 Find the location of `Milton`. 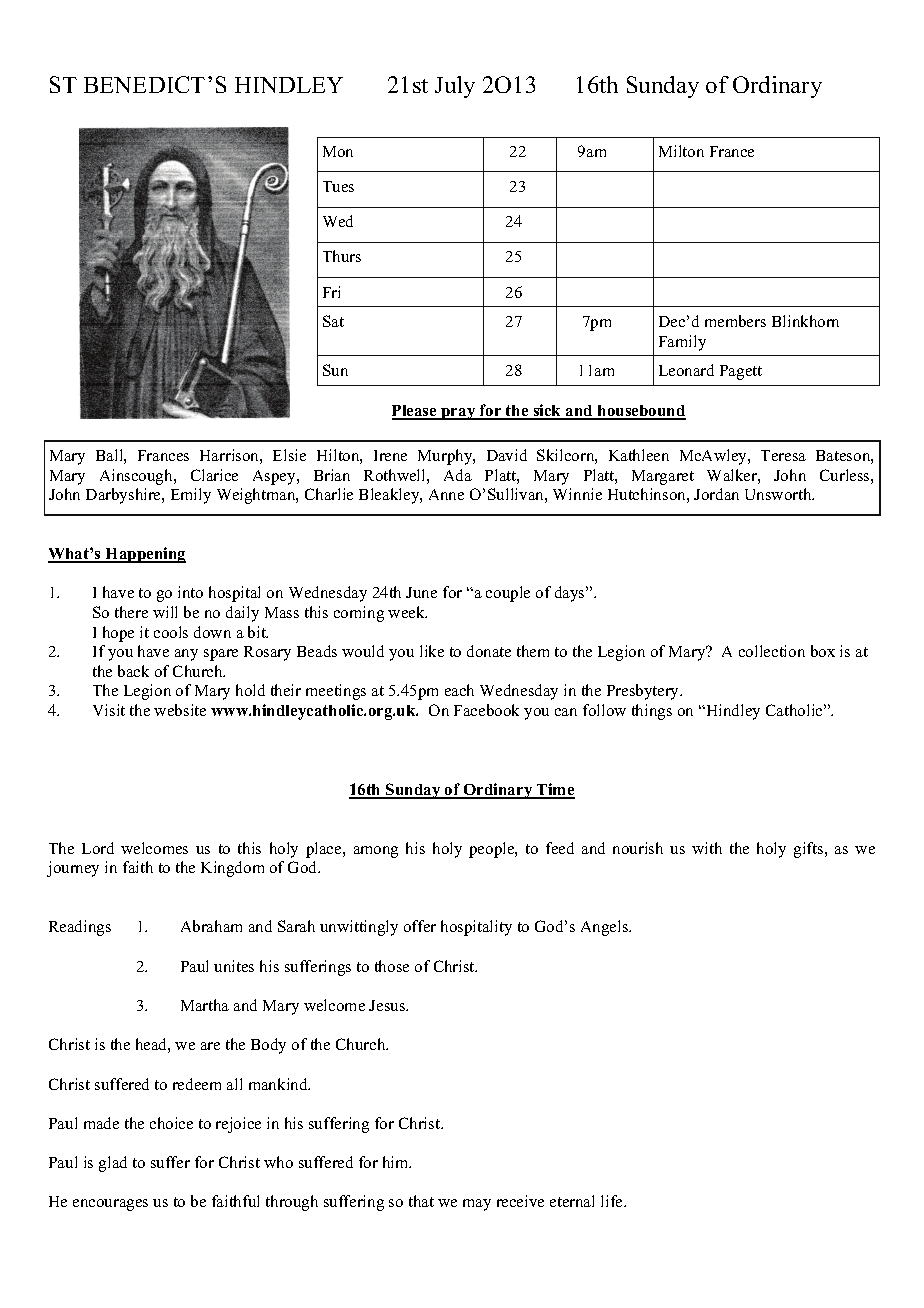

Milton is located at coordinates (681, 151).
